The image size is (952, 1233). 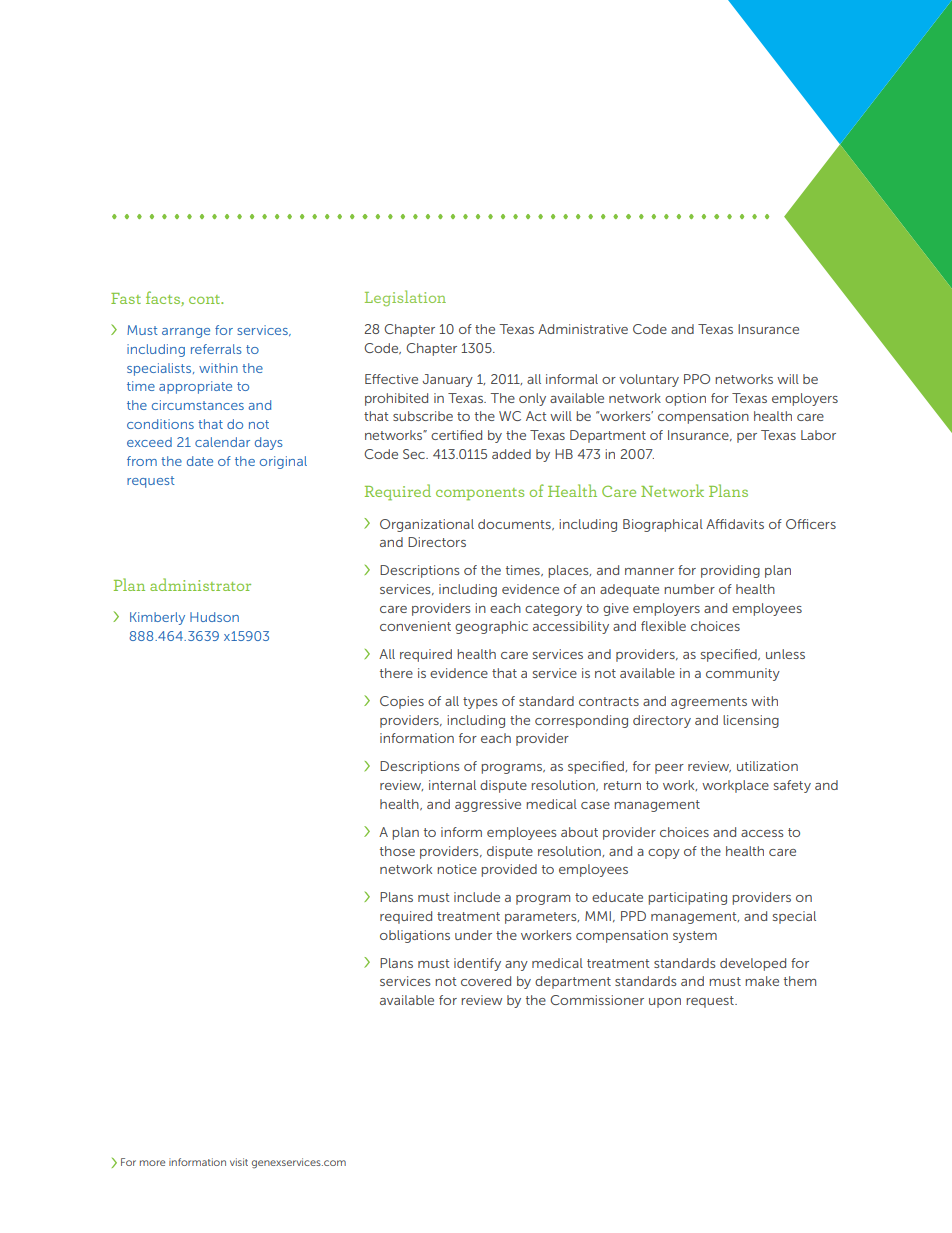 I want to click on participating, so click(x=687, y=898).
